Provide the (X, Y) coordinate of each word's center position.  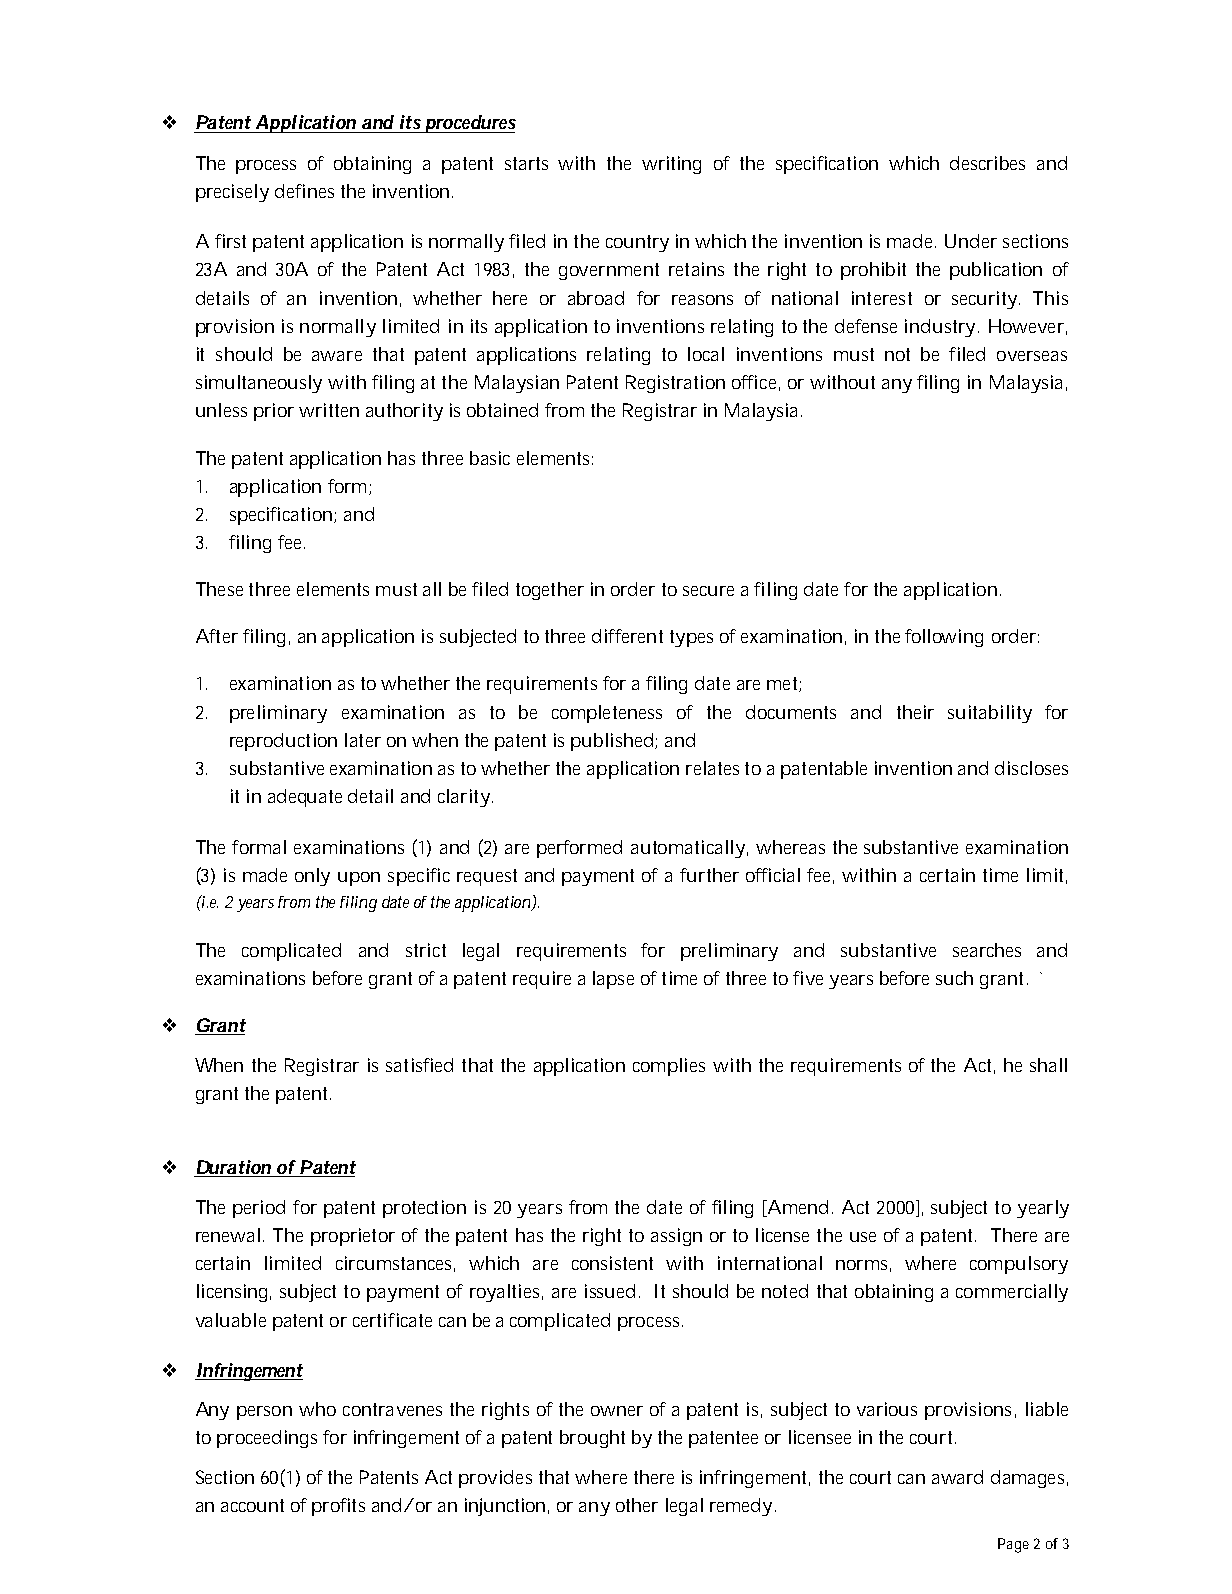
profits (338, 1507)
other (637, 1505)
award (957, 1477)
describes (987, 163)
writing (671, 165)
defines (304, 191)
